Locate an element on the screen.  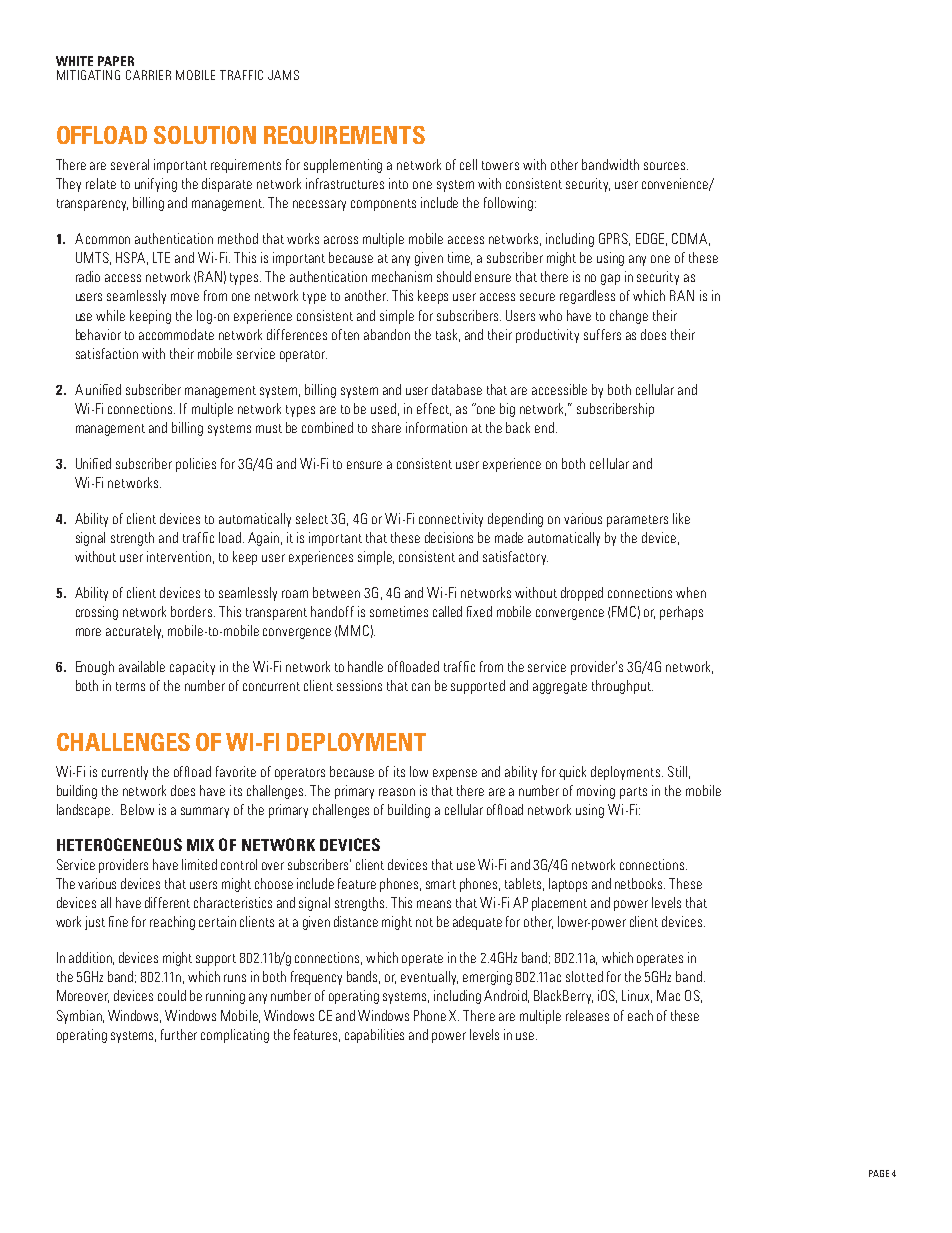
borders is located at coordinates (191, 611).
